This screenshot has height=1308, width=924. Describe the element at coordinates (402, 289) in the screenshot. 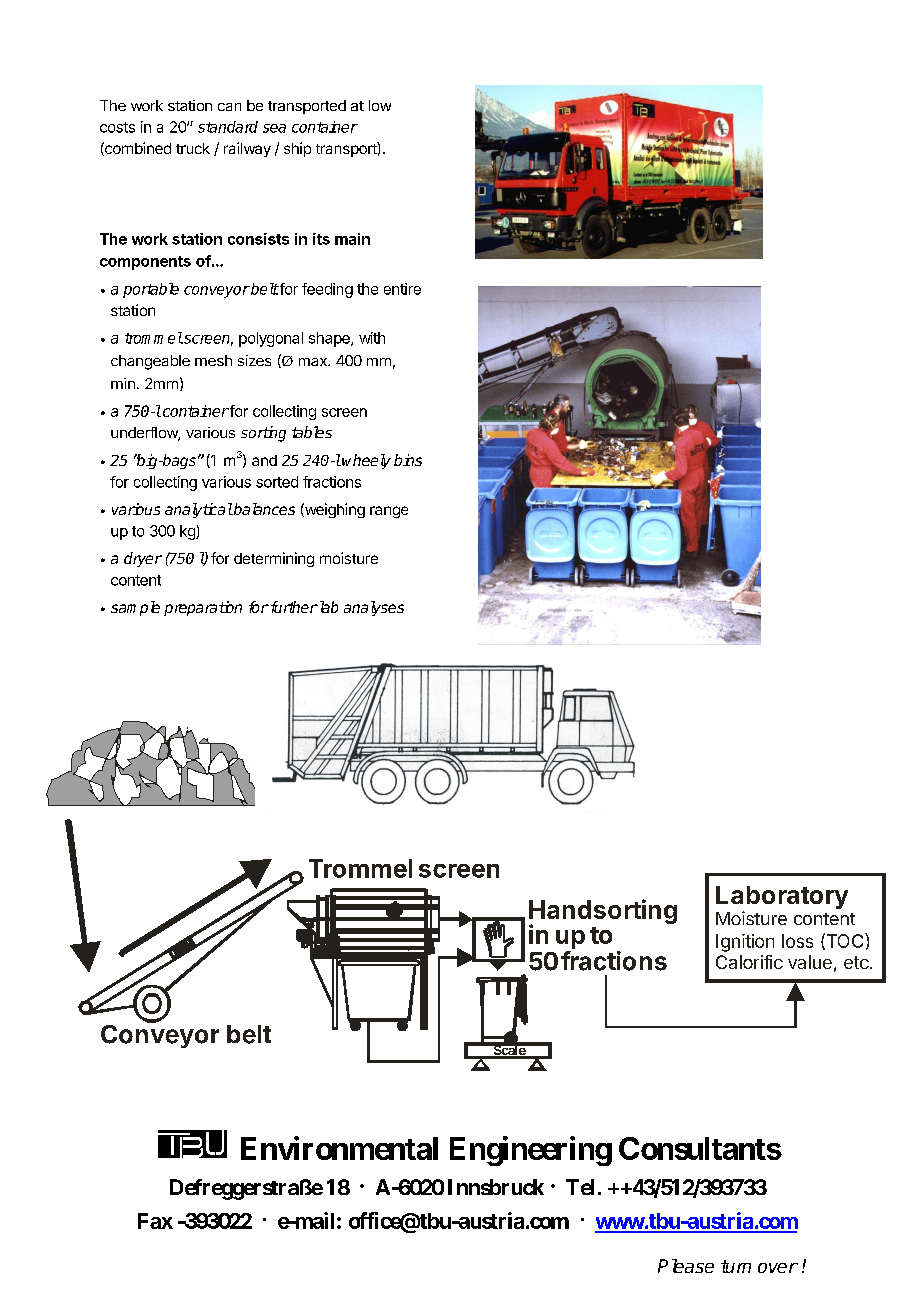

I see `entire` at that location.
